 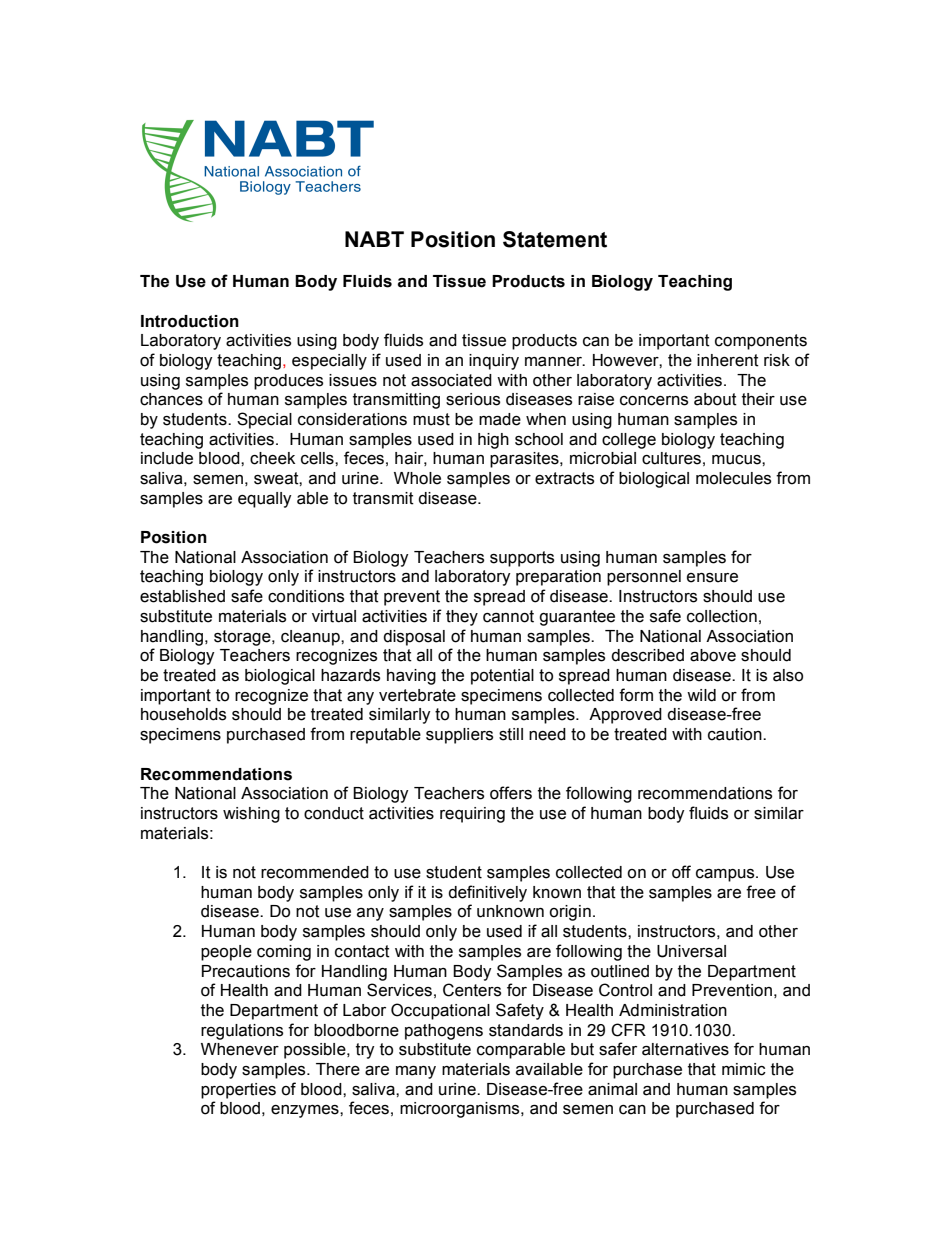 I want to click on potential, so click(x=502, y=677).
